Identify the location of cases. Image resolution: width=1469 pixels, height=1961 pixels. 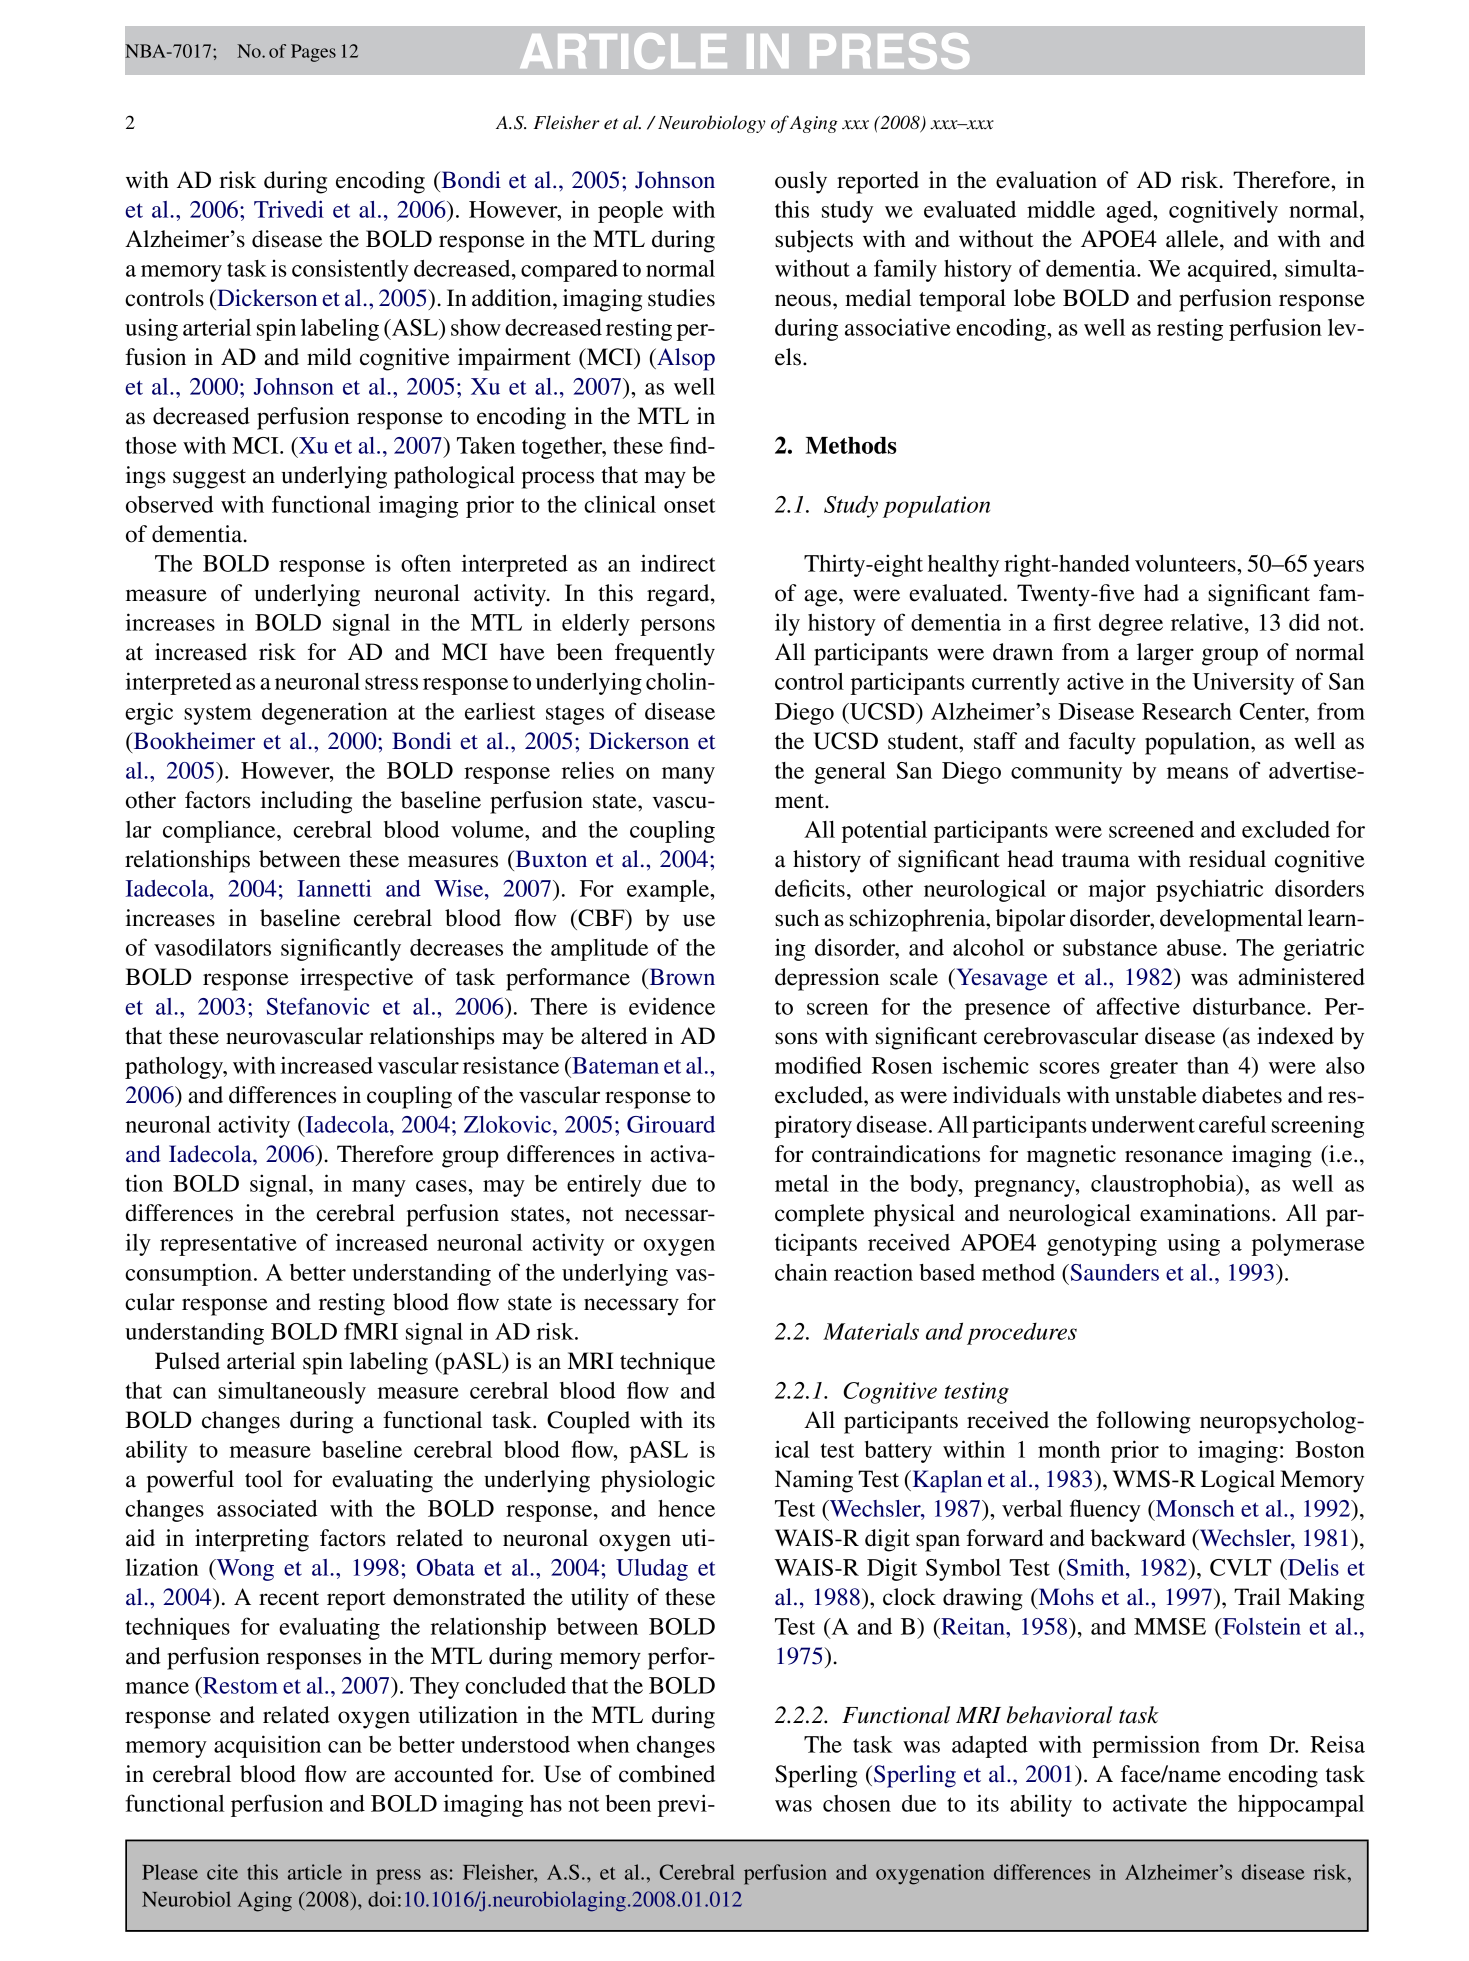
(442, 1186).
